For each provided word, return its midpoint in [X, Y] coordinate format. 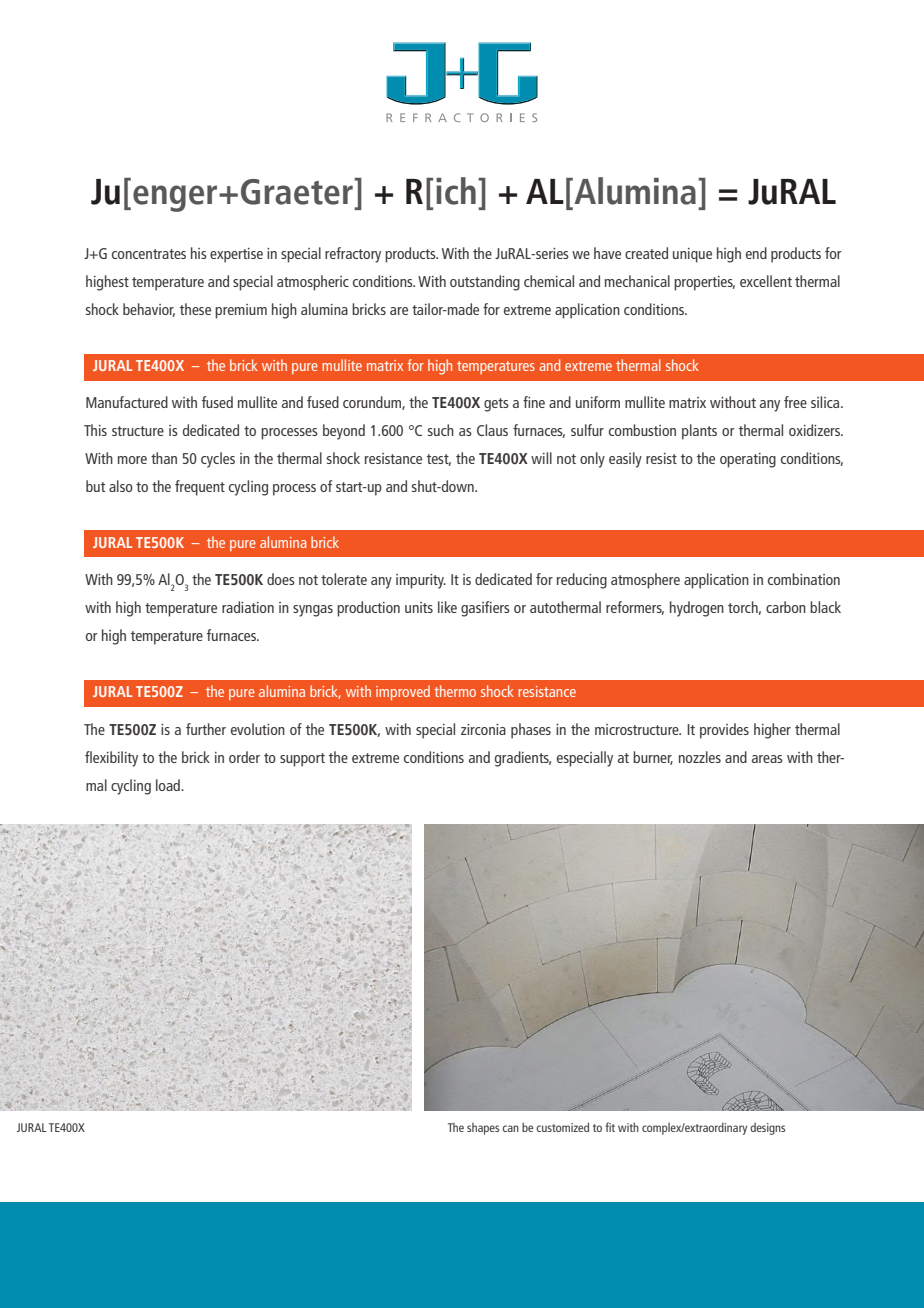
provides [724, 731]
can [510, 1128]
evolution [258, 729]
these [195, 309]
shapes [483, 1129]
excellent [766, 281]
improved [403, 692]
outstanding [485, 283]
